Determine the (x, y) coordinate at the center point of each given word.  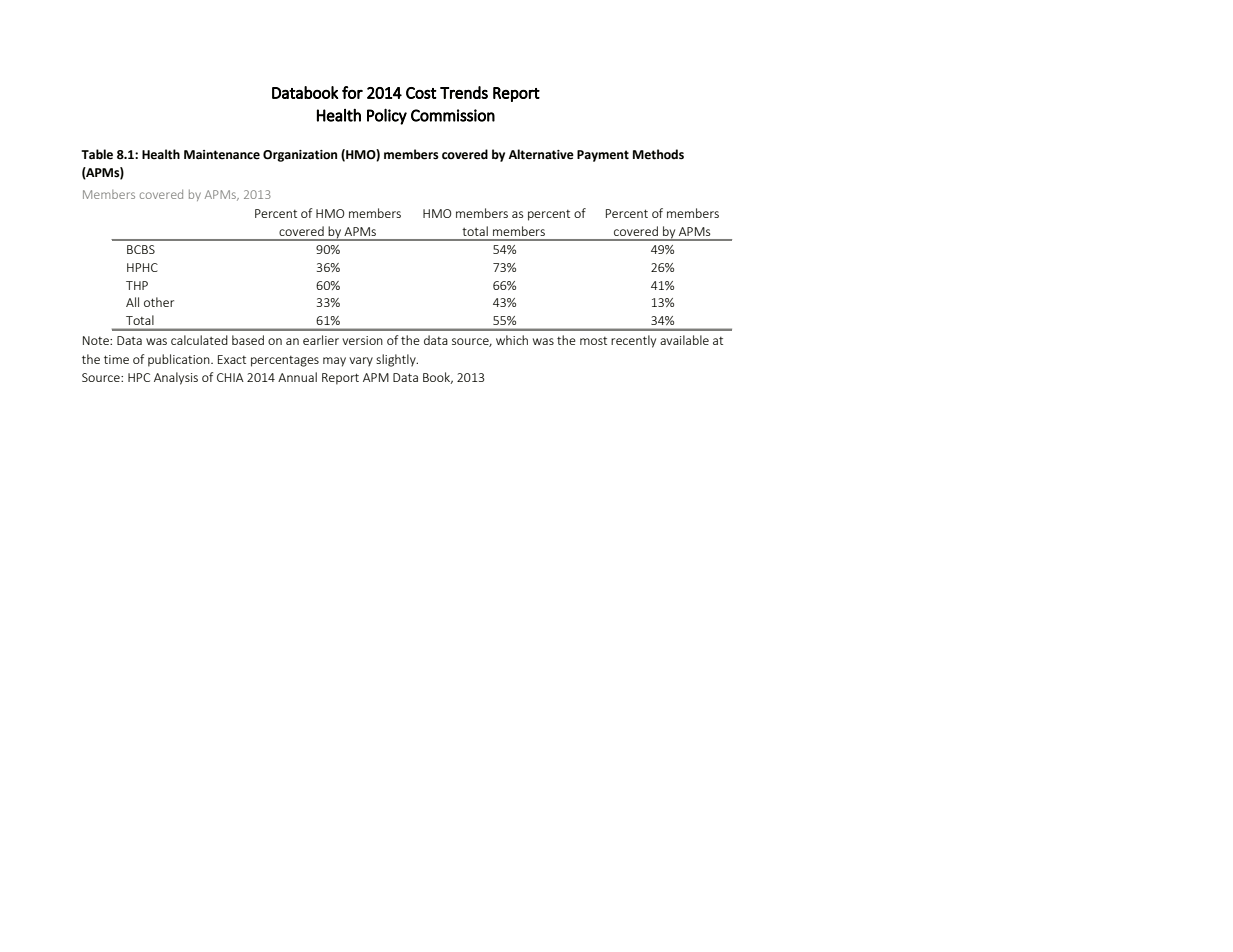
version (362, 340)
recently (633, 341)
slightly (397, 360)
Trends (464, 92)
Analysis (176, 378)
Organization (300, 156)
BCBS (141, 249)
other (159, 302)
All (132, 302)
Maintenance (222, 155)
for (352, 92)
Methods (658, 154)
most (593, 341)
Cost (421, 93)
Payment (603, 156)
